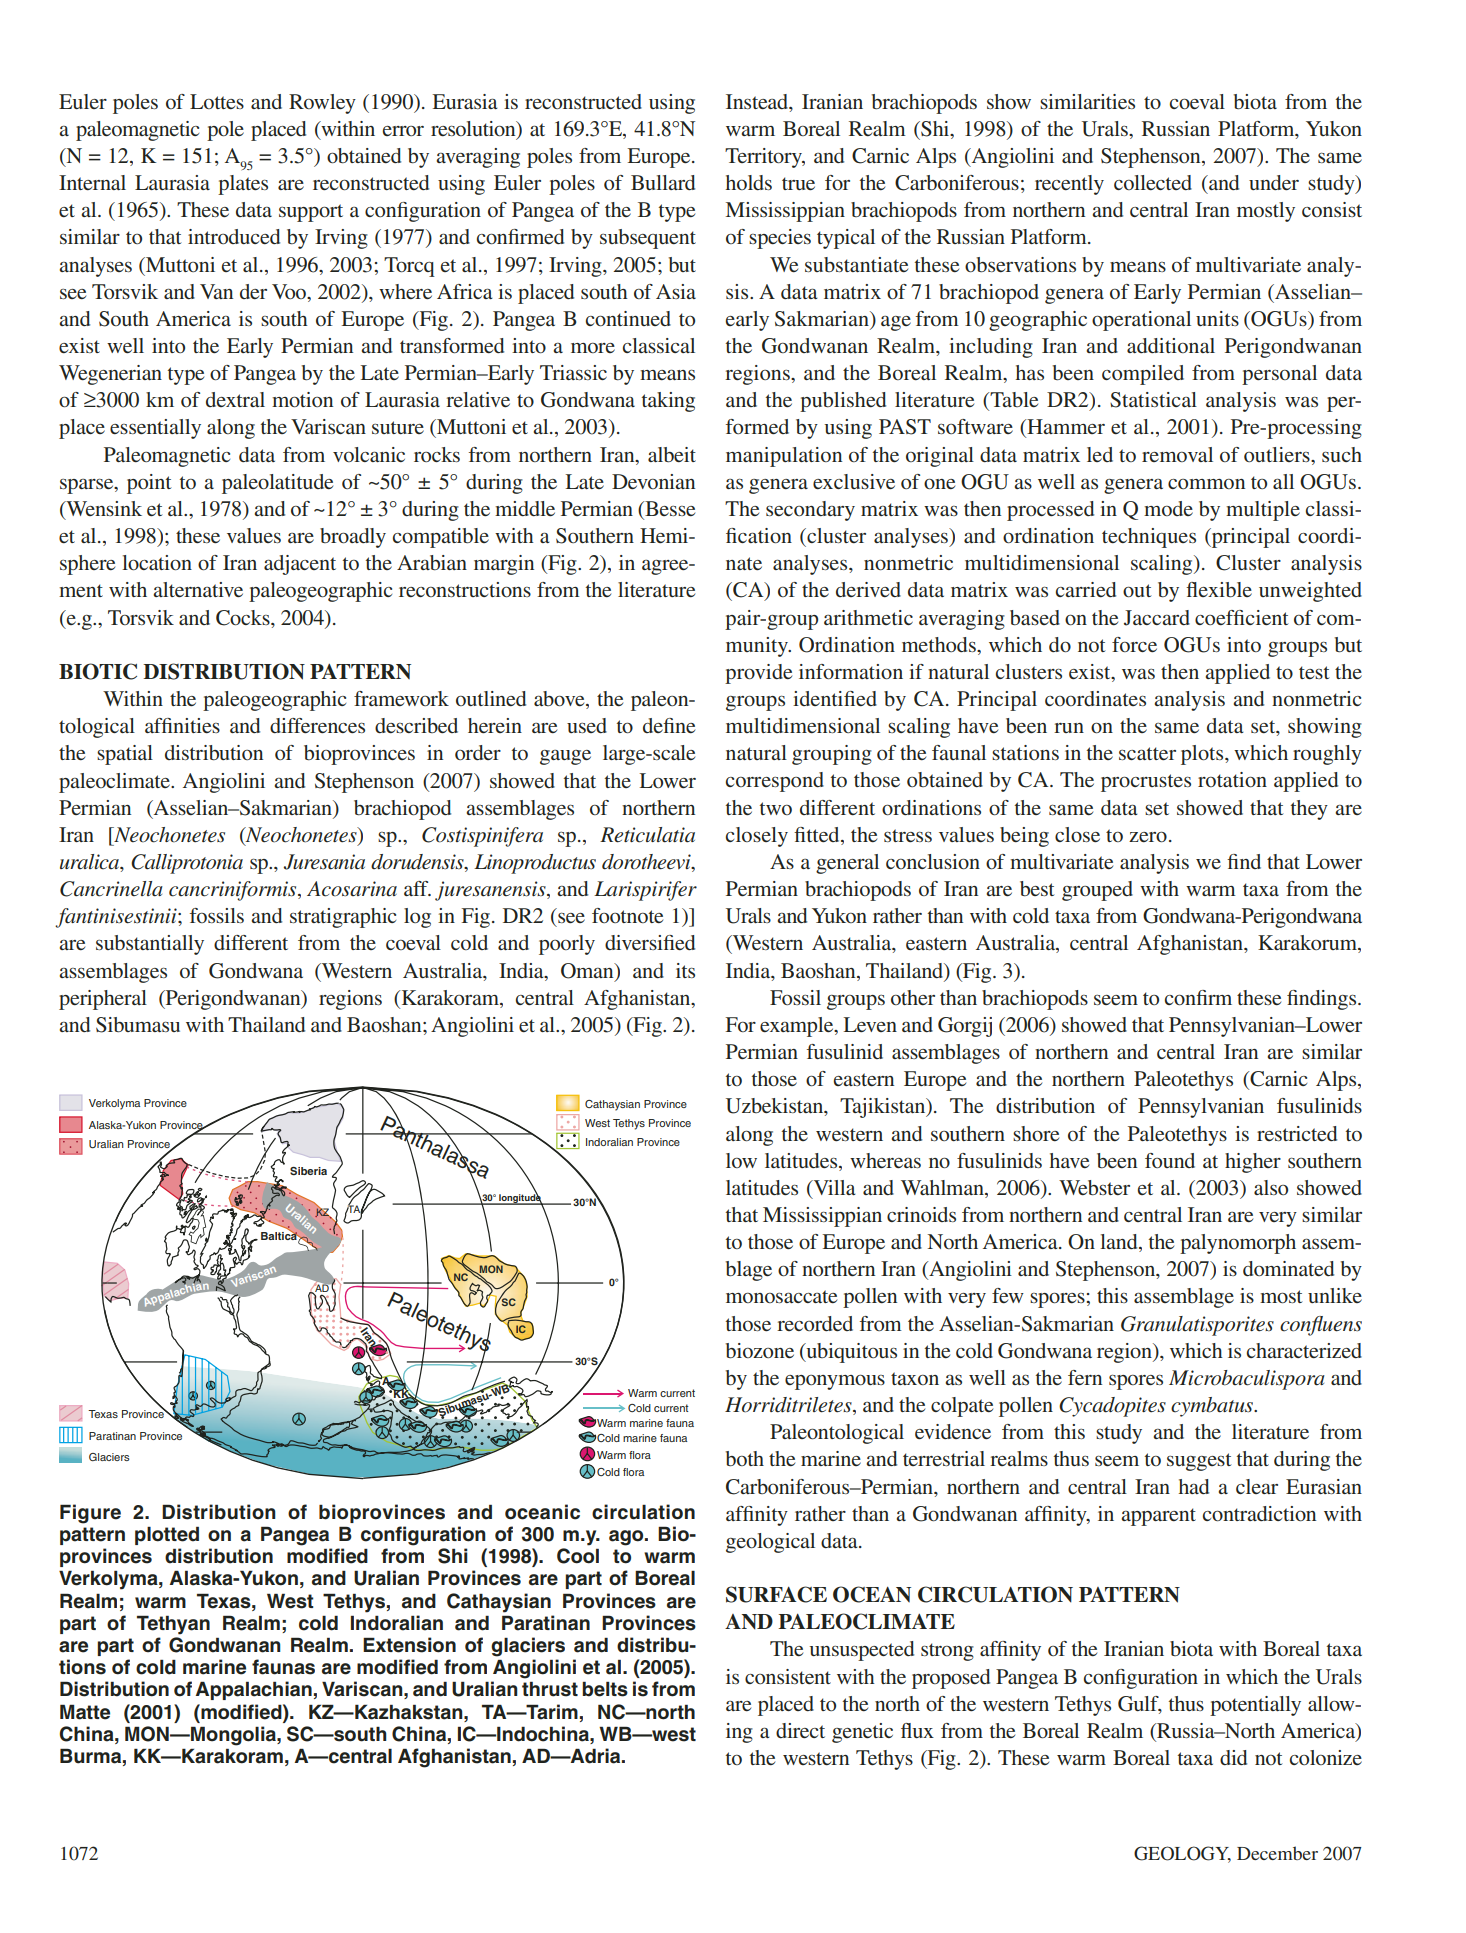 The width and height of the document is (1466, 1933). Describe the element at coordinates (1153, 182) in the document. I see `collected` at that location.
